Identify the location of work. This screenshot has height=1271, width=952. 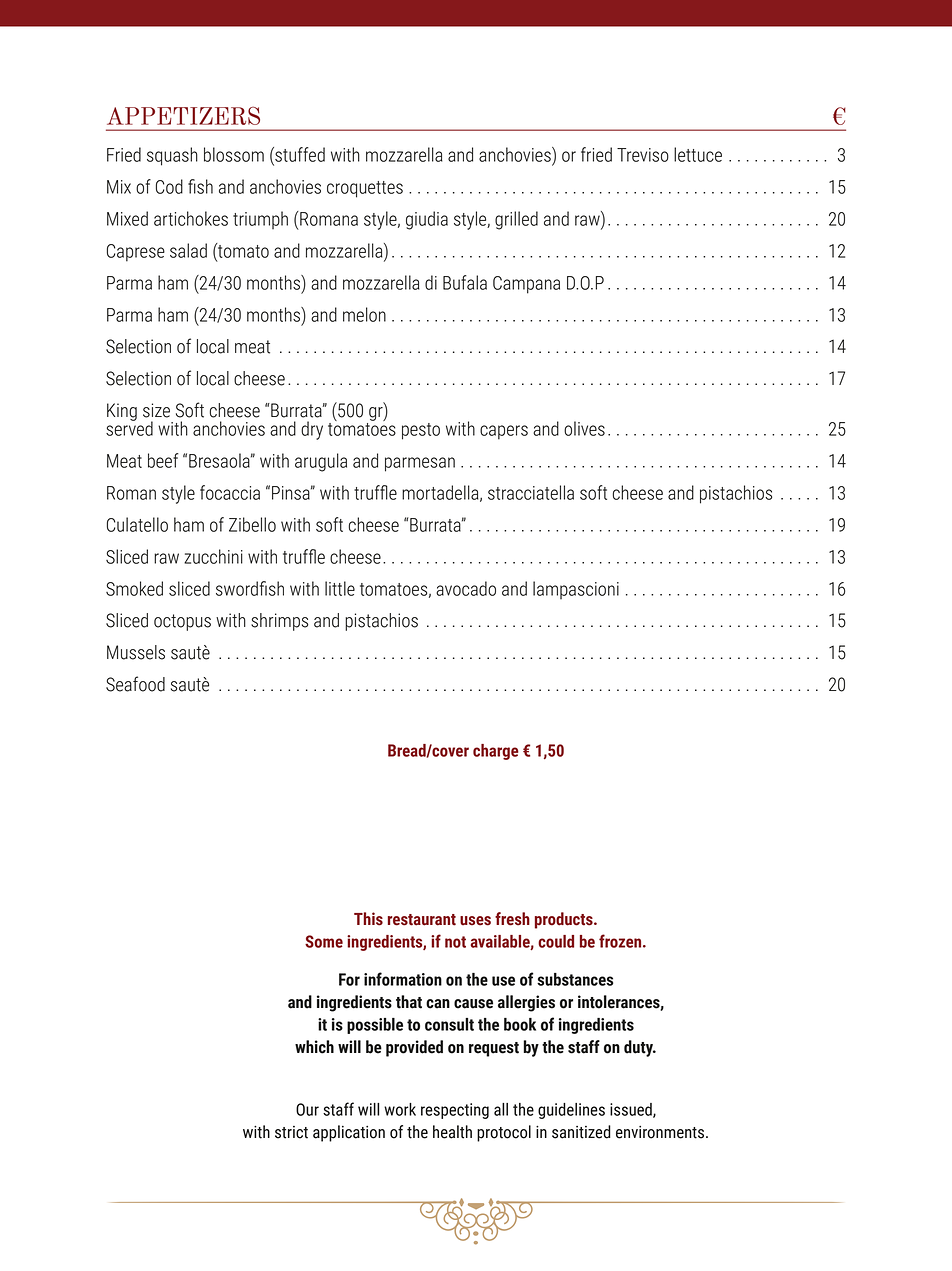
(400, 1109).
